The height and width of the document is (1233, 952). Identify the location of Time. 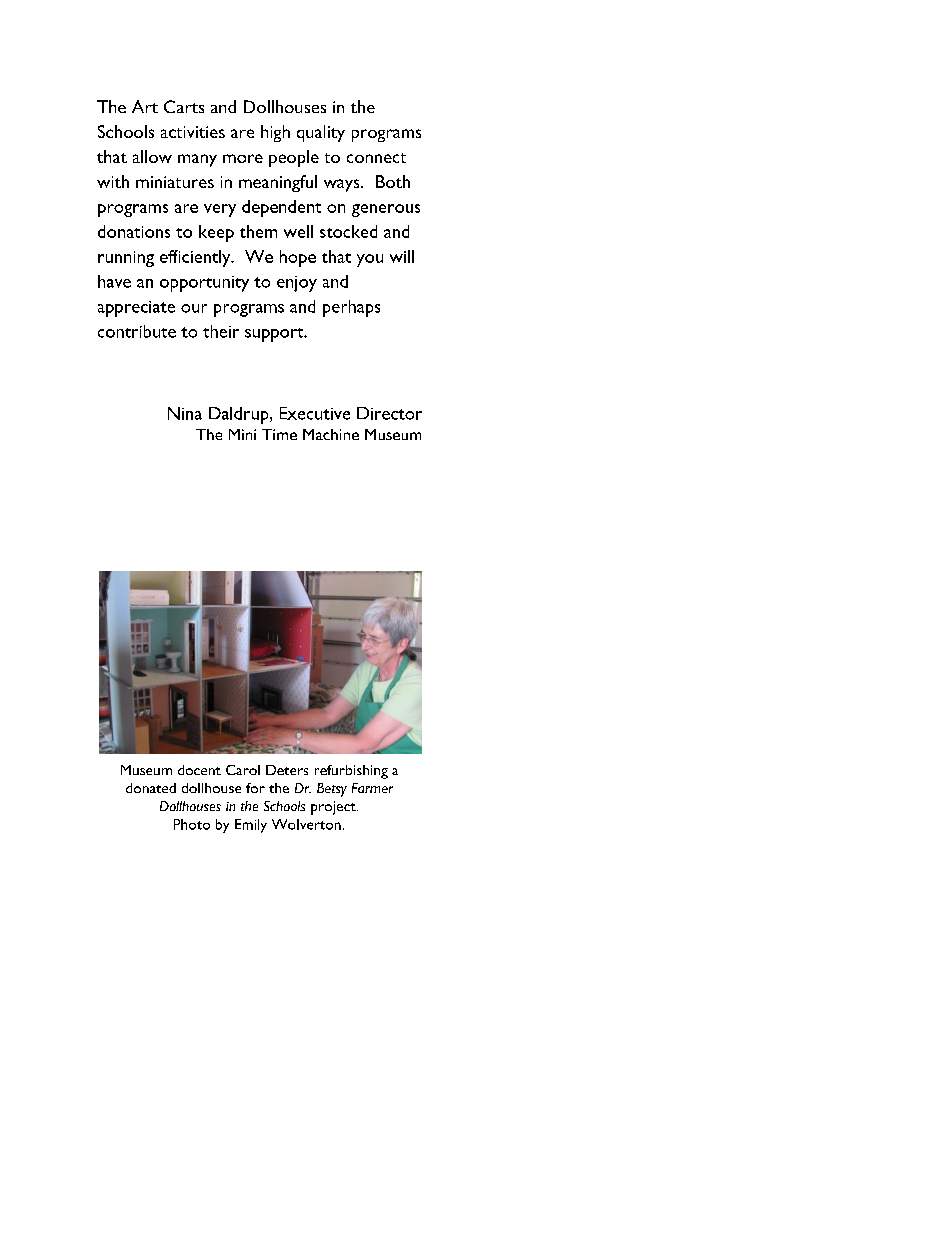
(279, 434).
